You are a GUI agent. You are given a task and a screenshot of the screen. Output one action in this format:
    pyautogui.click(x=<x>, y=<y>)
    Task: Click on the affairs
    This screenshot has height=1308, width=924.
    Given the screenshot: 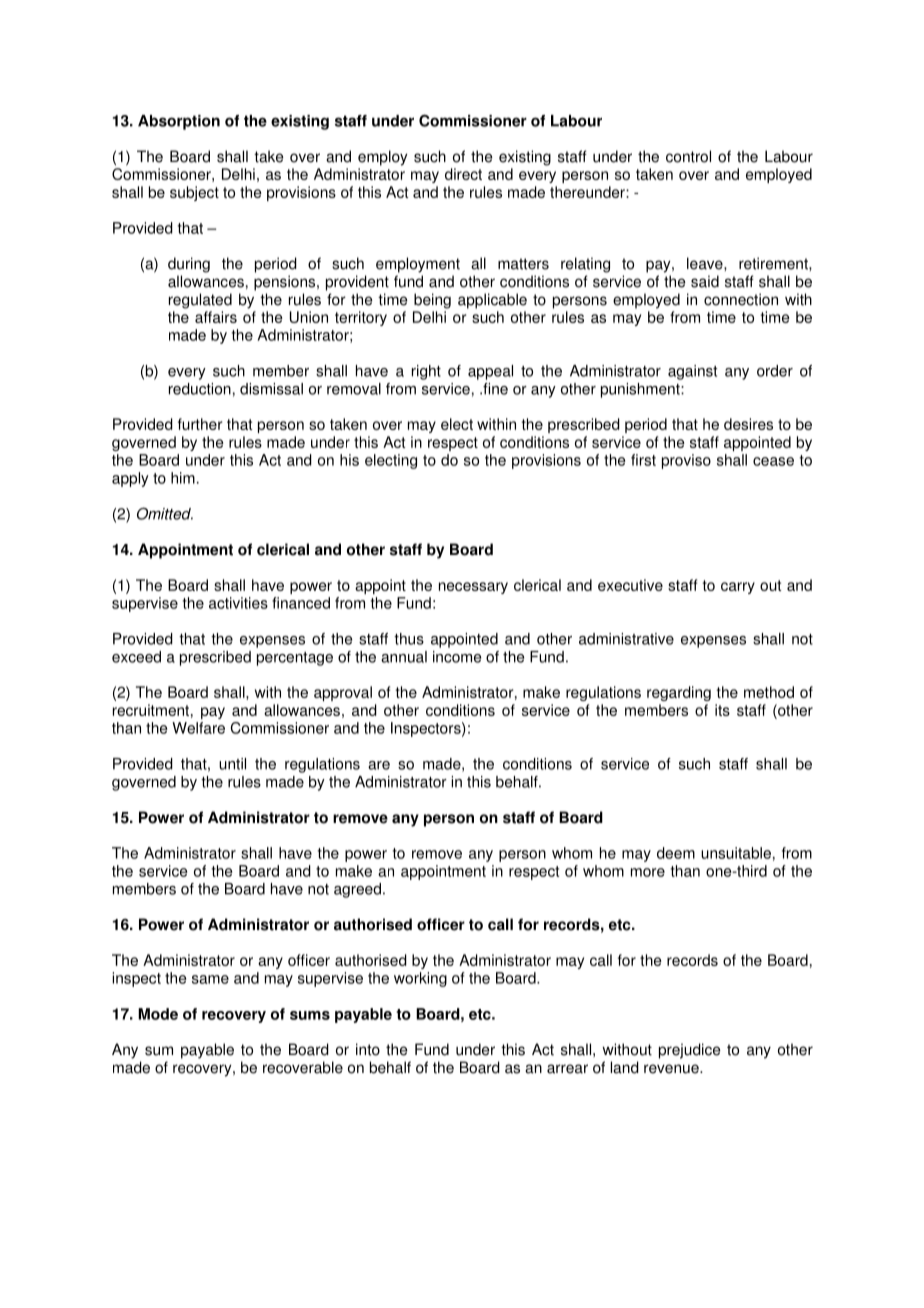 What is the action you would take?
    pyautogui.click(x=216, y=317)
